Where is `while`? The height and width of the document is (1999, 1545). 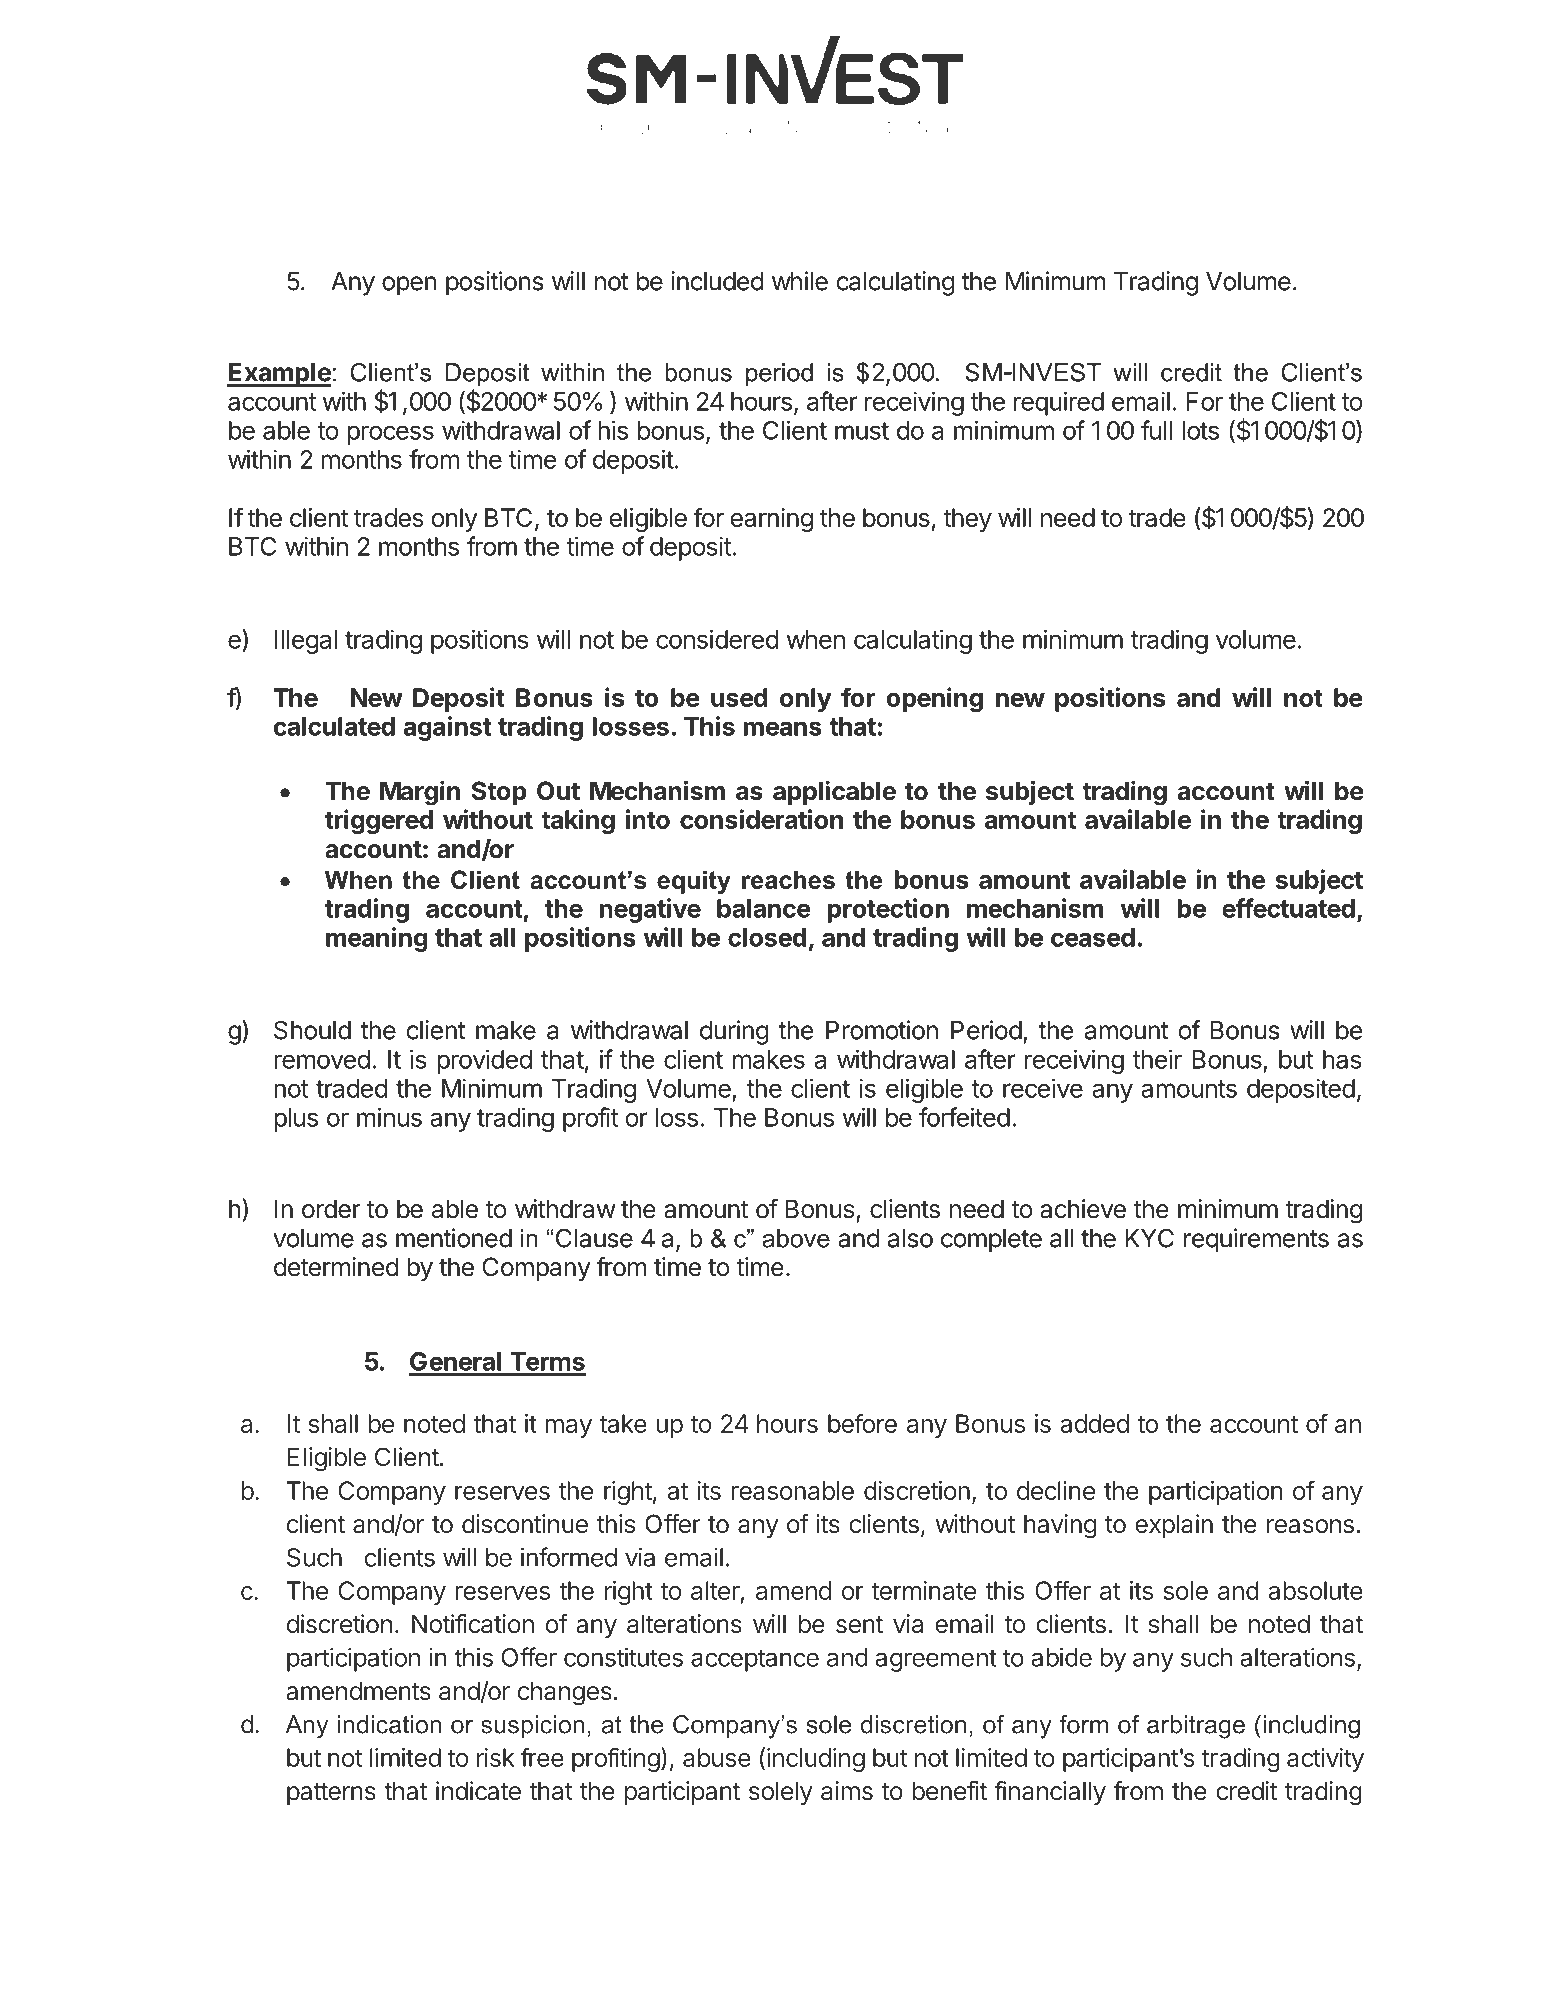
while is located at coordinates (800, 281).
